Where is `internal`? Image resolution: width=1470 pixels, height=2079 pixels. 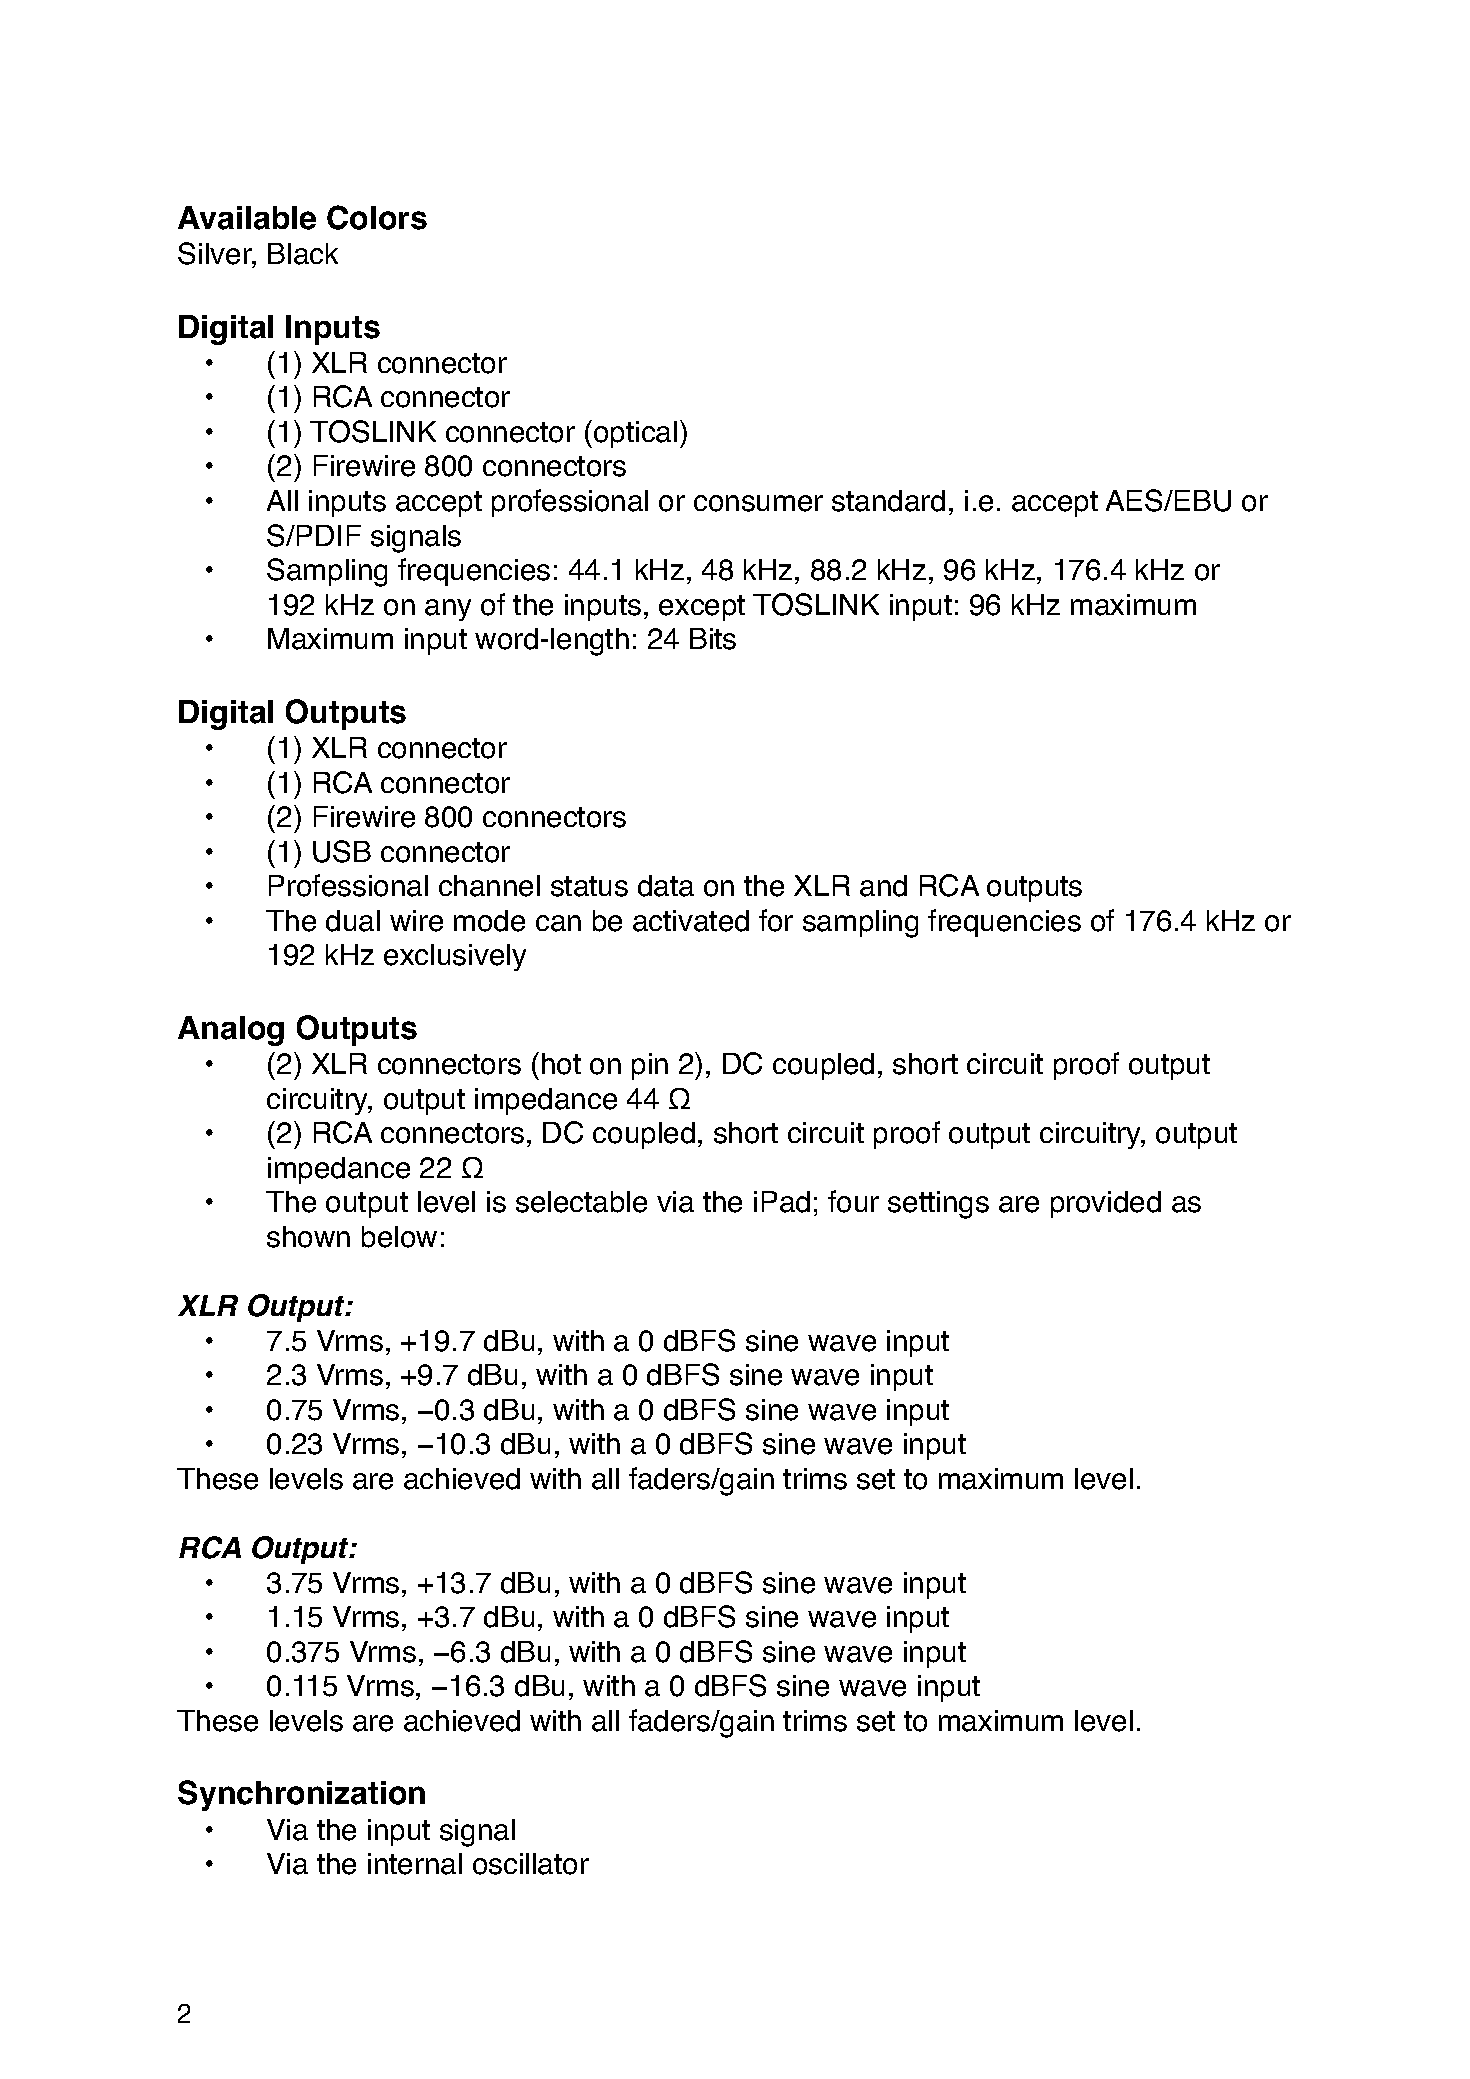 internal is located at coordinates (415, 1864).
